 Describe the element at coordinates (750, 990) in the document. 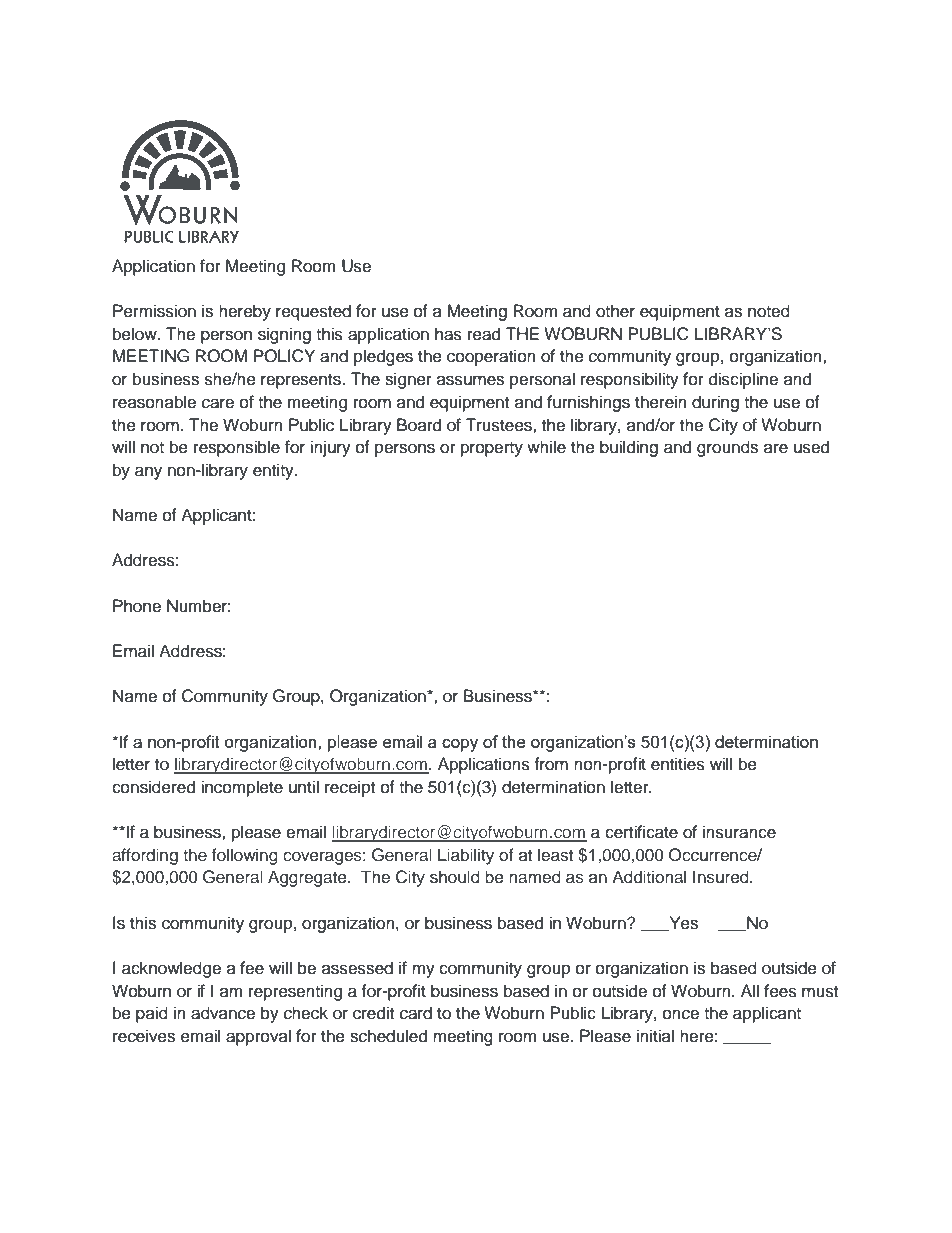

I see `All` at that location.
